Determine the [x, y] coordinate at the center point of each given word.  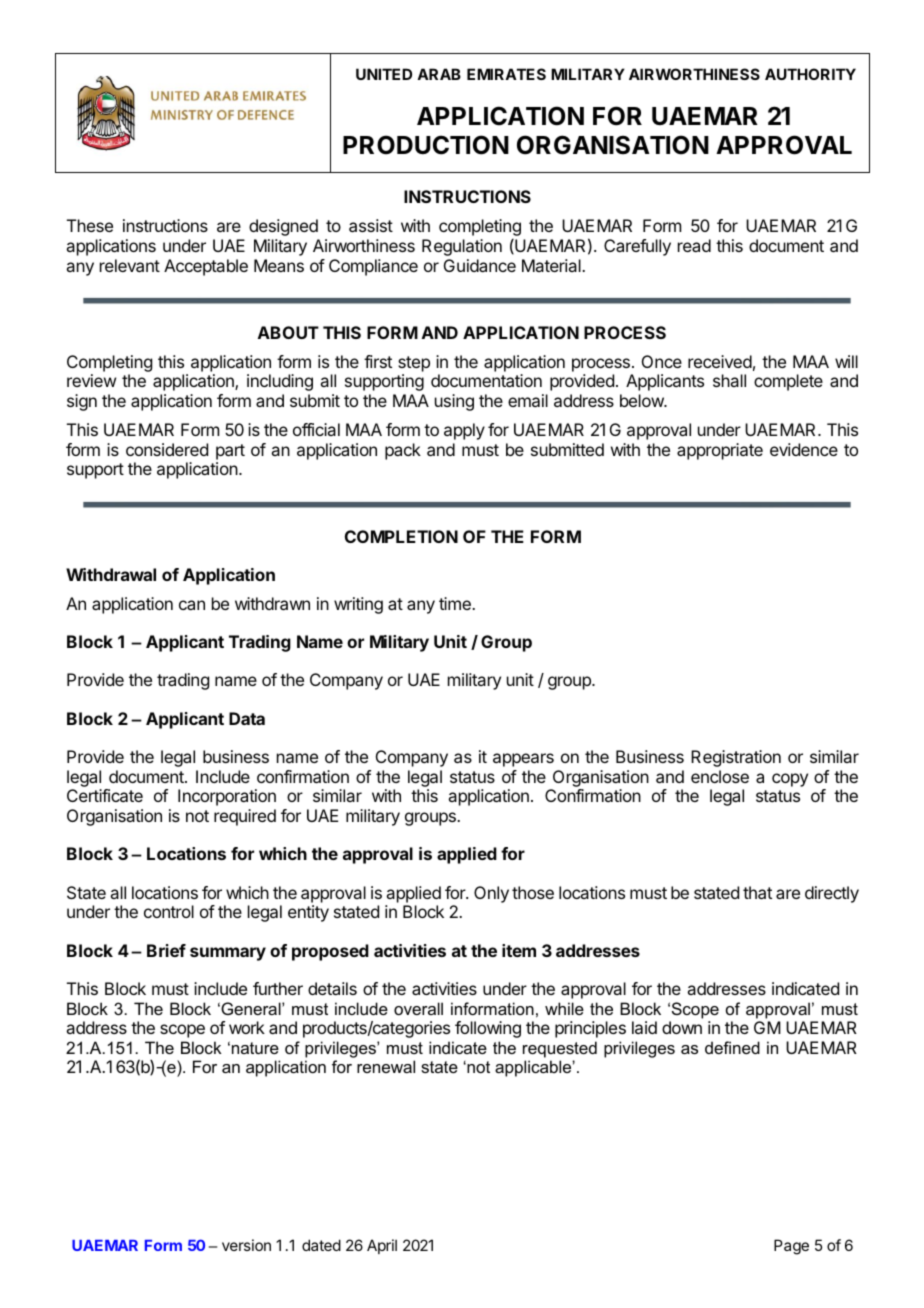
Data [247, 718]
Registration [736, 758]
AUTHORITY [810, 74]
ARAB [439, 74]
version [246, 1245]
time [456, 603]
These [90, 225]
